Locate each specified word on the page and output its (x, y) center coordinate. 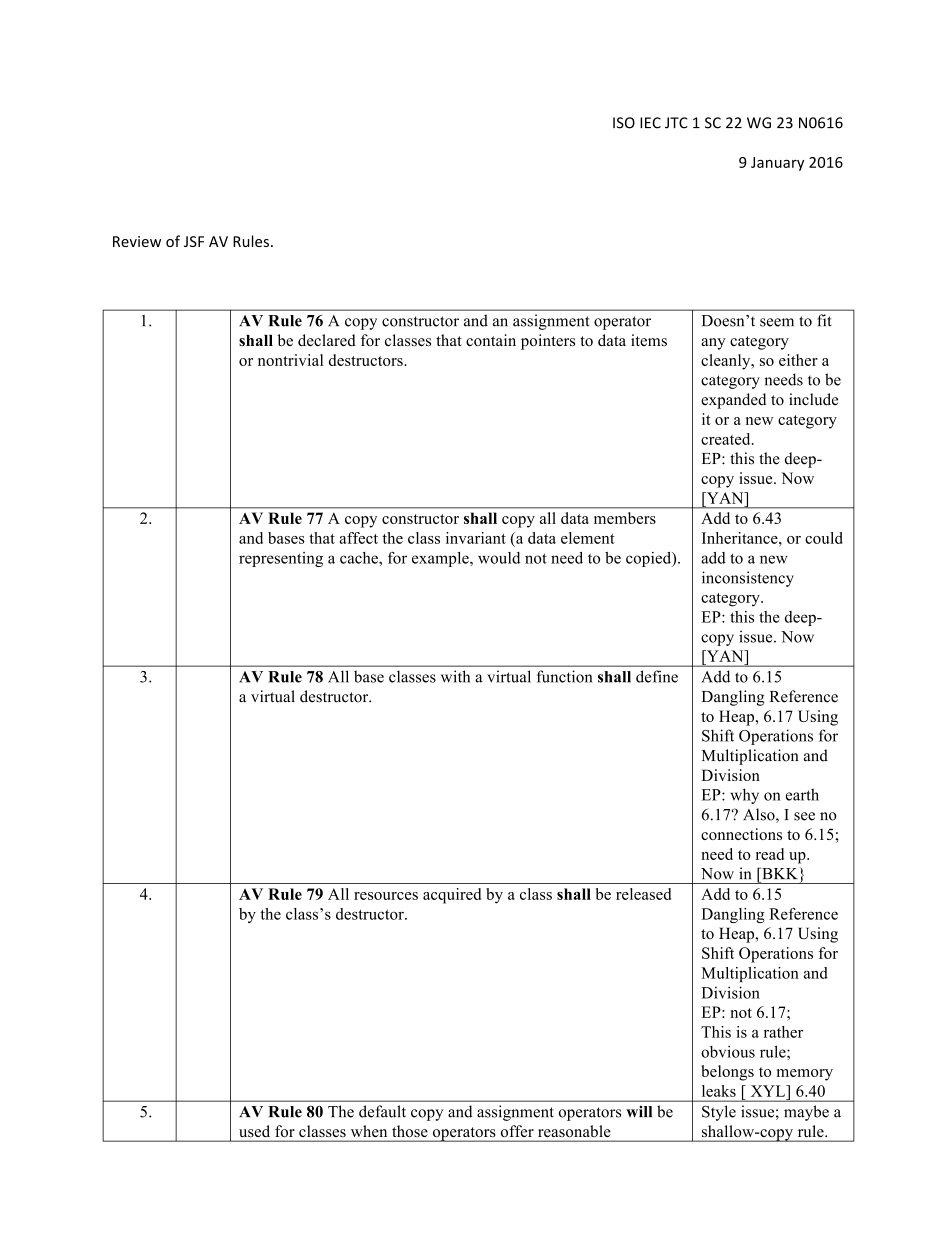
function (564, 676)
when (369, 1131)
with (455, 676)
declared (327, 340)
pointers (548, 342)
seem (777, 322)
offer (517, 1131)
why (744, 796)
